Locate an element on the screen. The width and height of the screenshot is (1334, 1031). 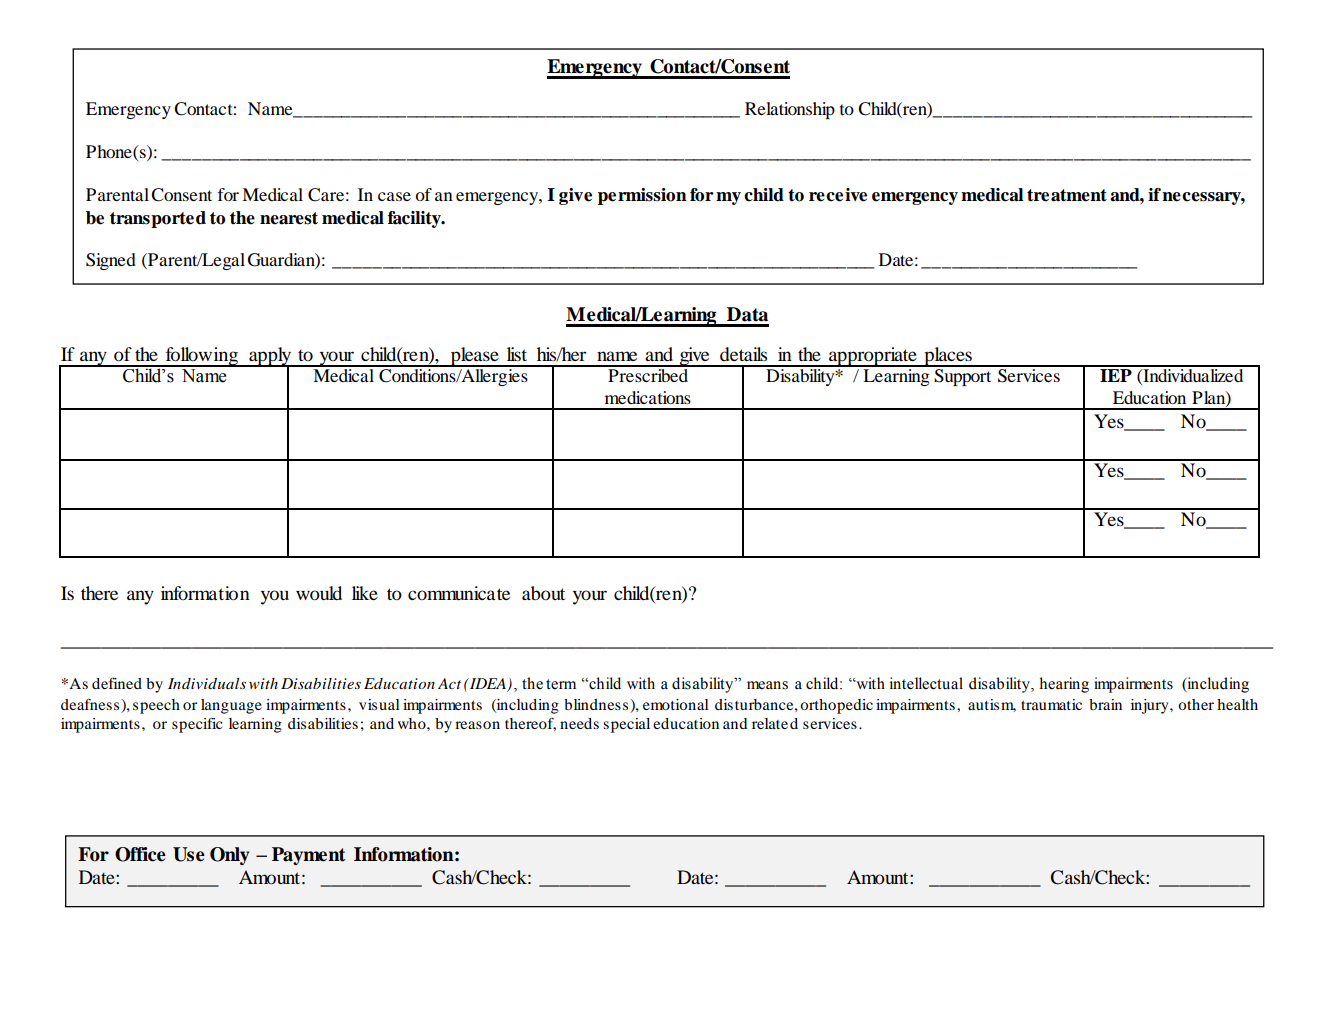
medications is located at coordinates (648, 397).
